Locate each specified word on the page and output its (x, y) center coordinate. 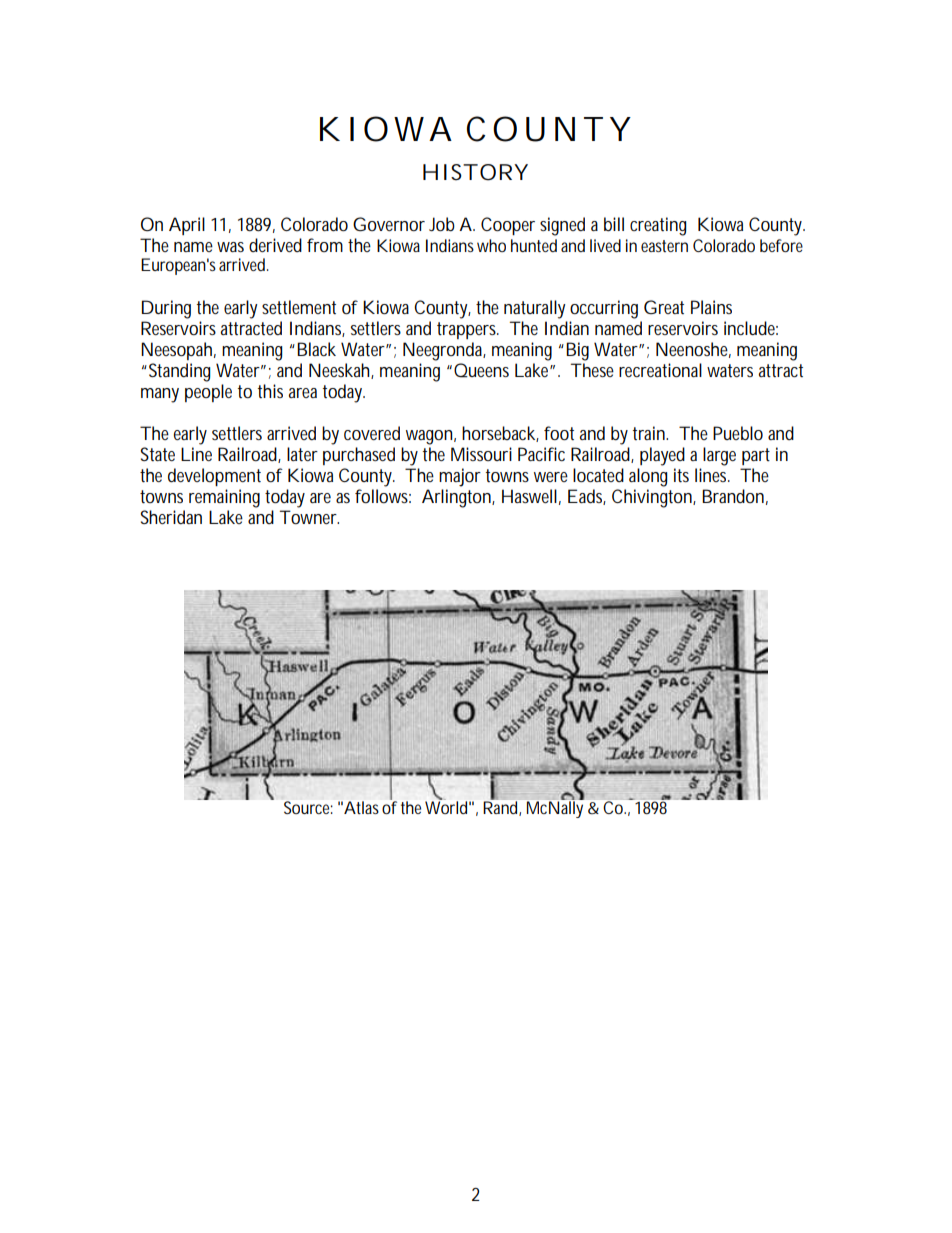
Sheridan (171, 517)
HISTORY (475, 172)
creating (658, 226)
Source (308, 807)
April (187, 226)
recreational (660, 370)
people (208, 393)
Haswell (529, 496)
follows (383, 496)
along (648, 477)
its (681, 475)
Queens (481, 370)
